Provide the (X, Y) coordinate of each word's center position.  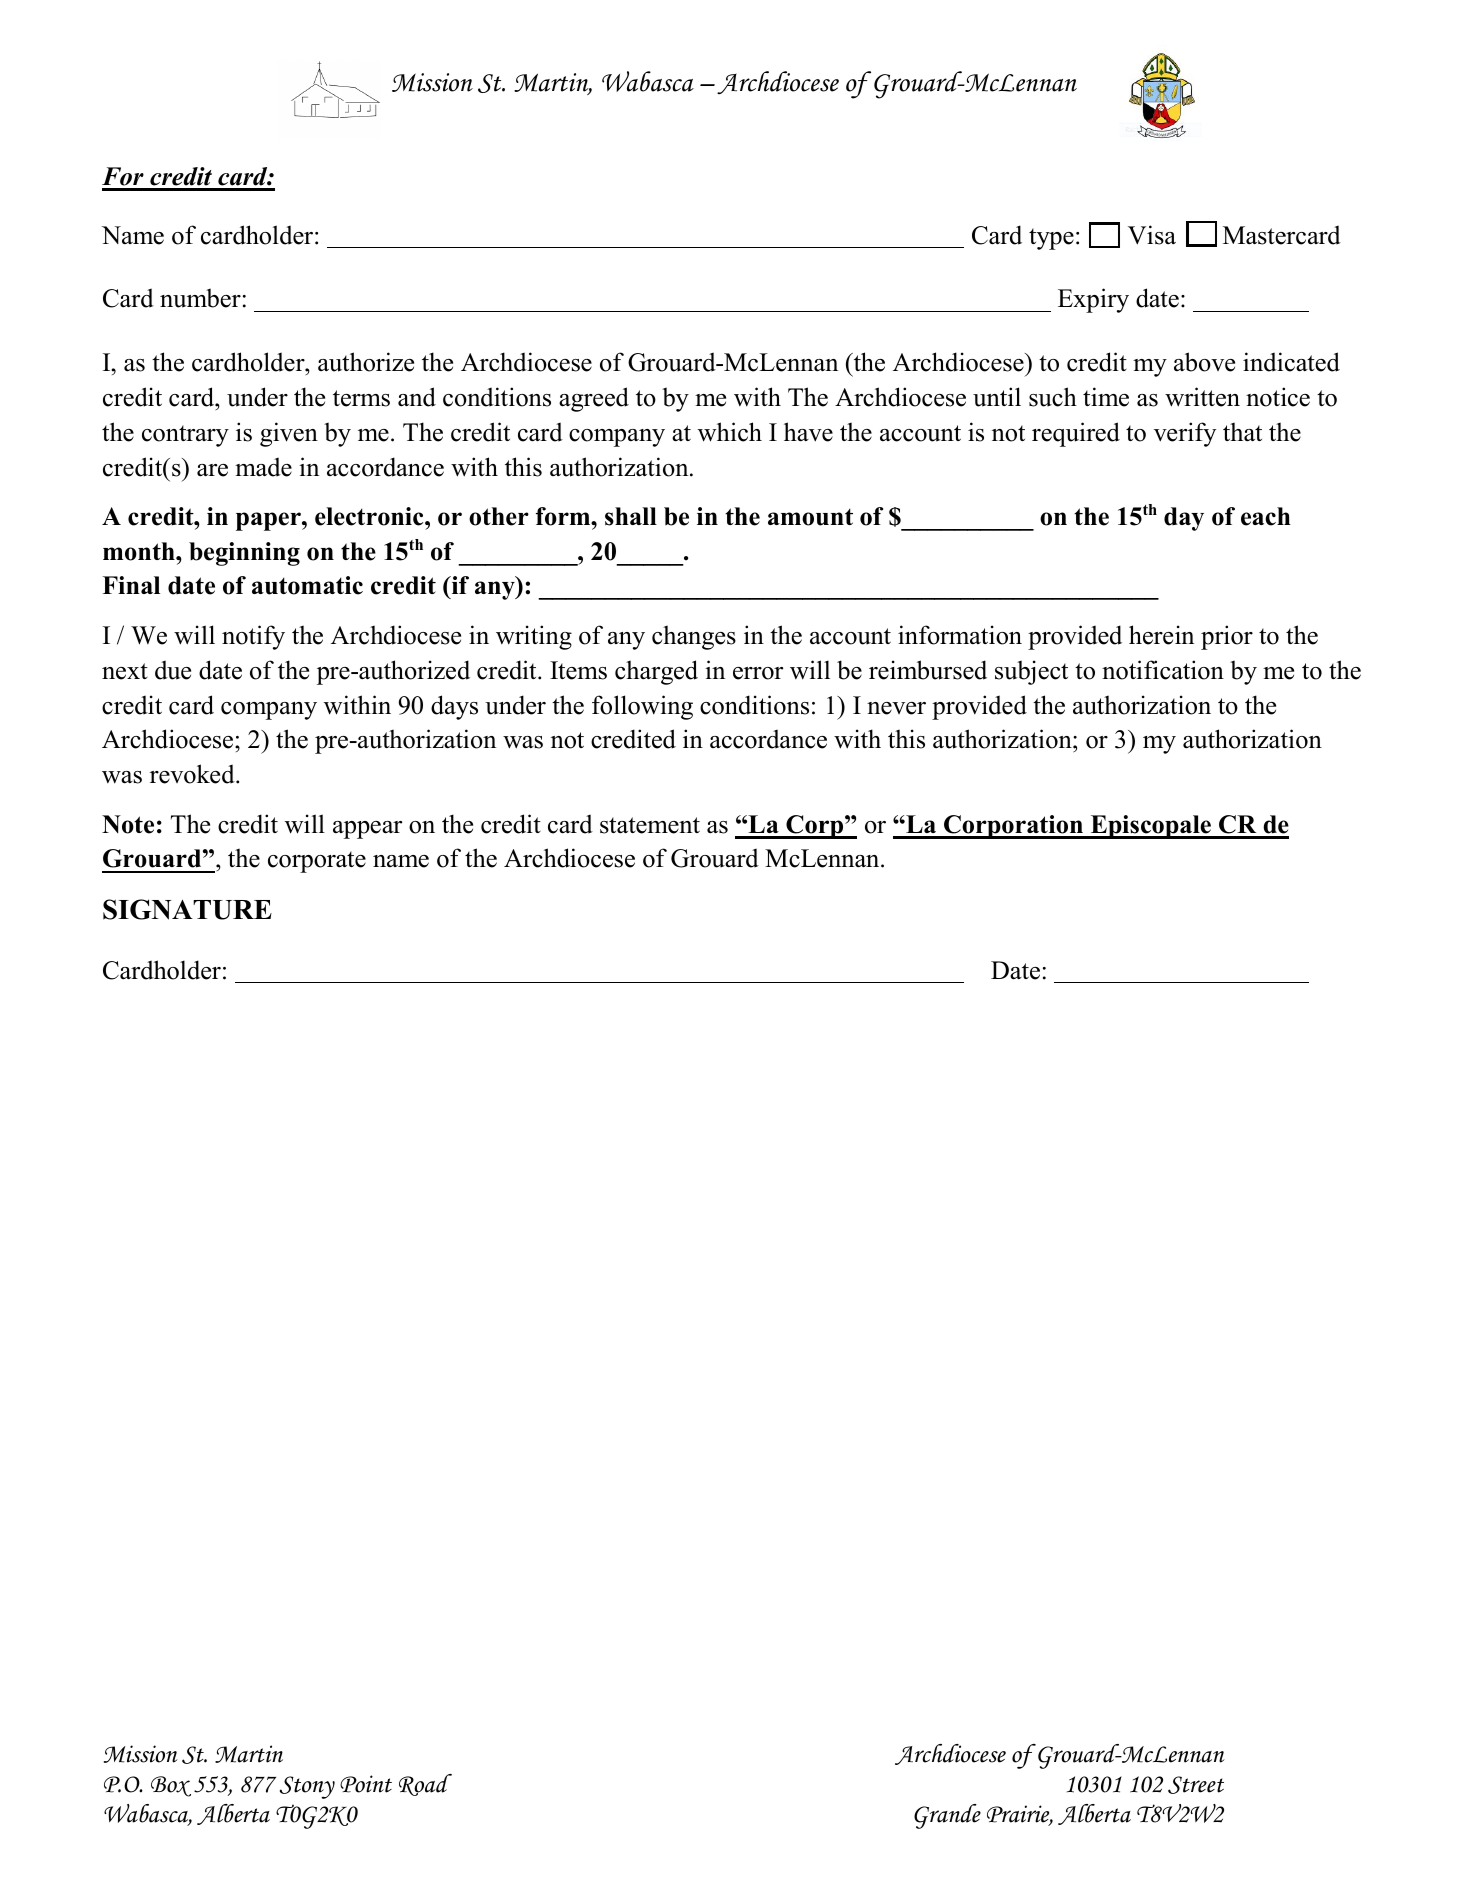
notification (1163, 670)
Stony (307, 1787)
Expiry (1093, 300)
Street (1196, 1785)
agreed (594, 399)
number (200, 298)
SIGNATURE (187, 909)
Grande (947, 1816)
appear (367, 830)
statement (650, 825)
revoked (193, 774)
